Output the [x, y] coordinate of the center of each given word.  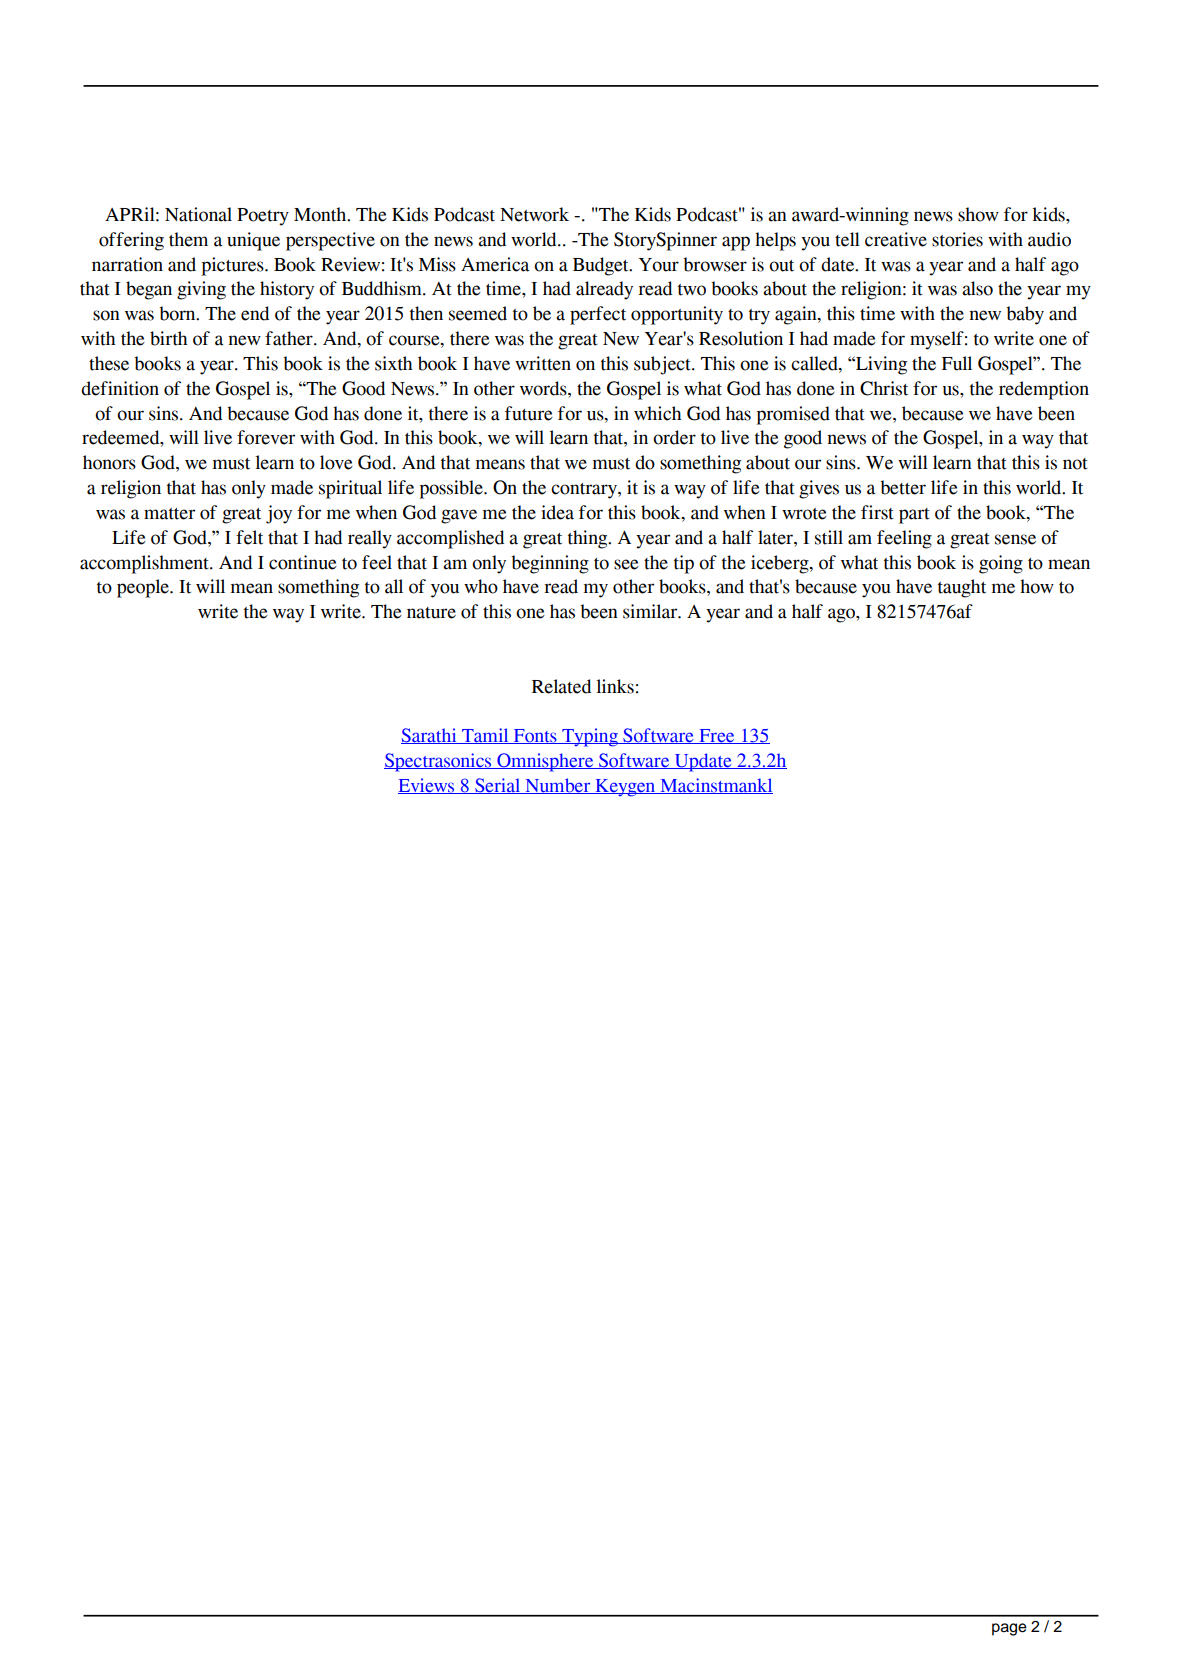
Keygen [625, 788]
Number [558, 786]
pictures [234, 266]
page [1009, 1629]
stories [957, 239]
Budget [602, 266]
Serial [497, 786]
